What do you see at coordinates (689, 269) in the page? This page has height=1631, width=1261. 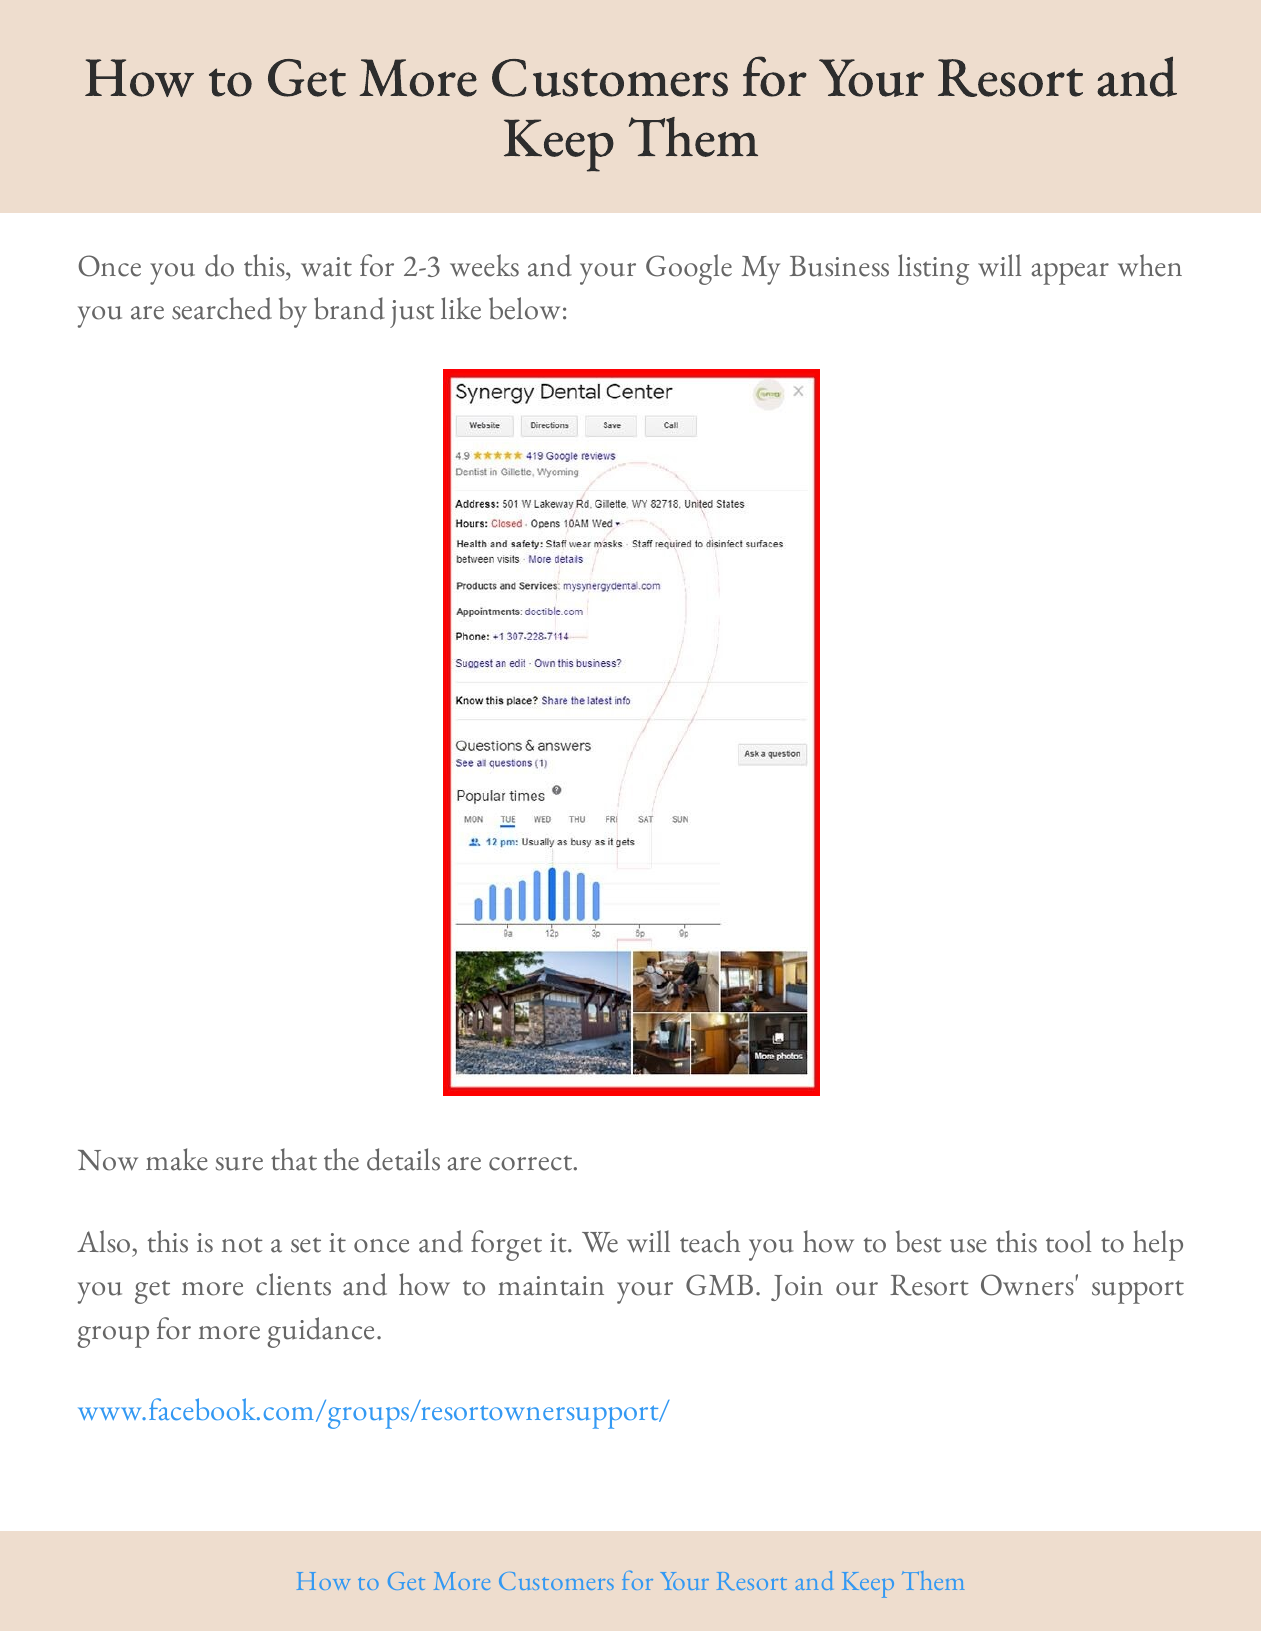 I see `Google` at bounding box center [689, 269].
